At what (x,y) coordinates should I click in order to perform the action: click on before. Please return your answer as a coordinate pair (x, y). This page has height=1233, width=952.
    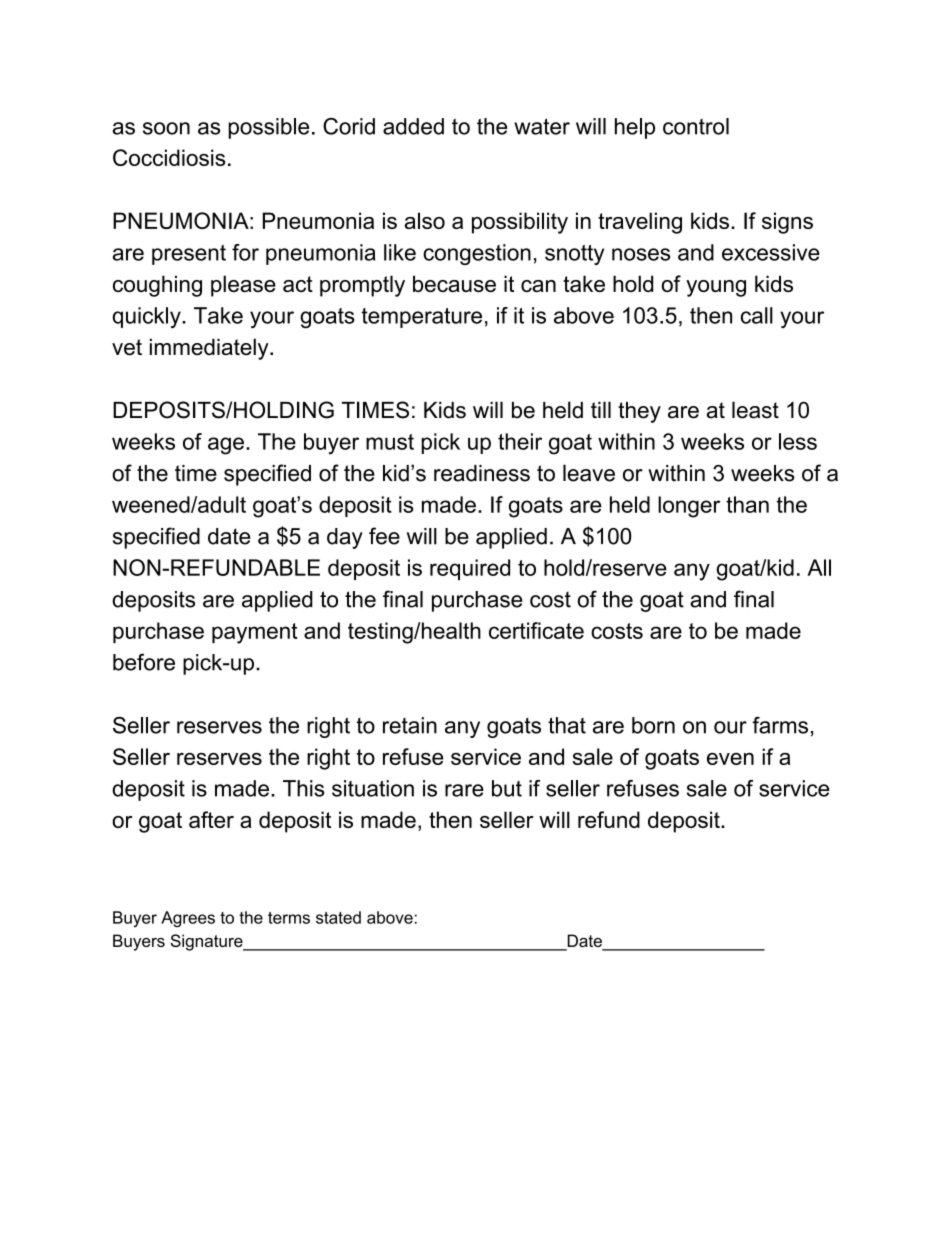
    Looking at the image, I should click on (144, 662).
